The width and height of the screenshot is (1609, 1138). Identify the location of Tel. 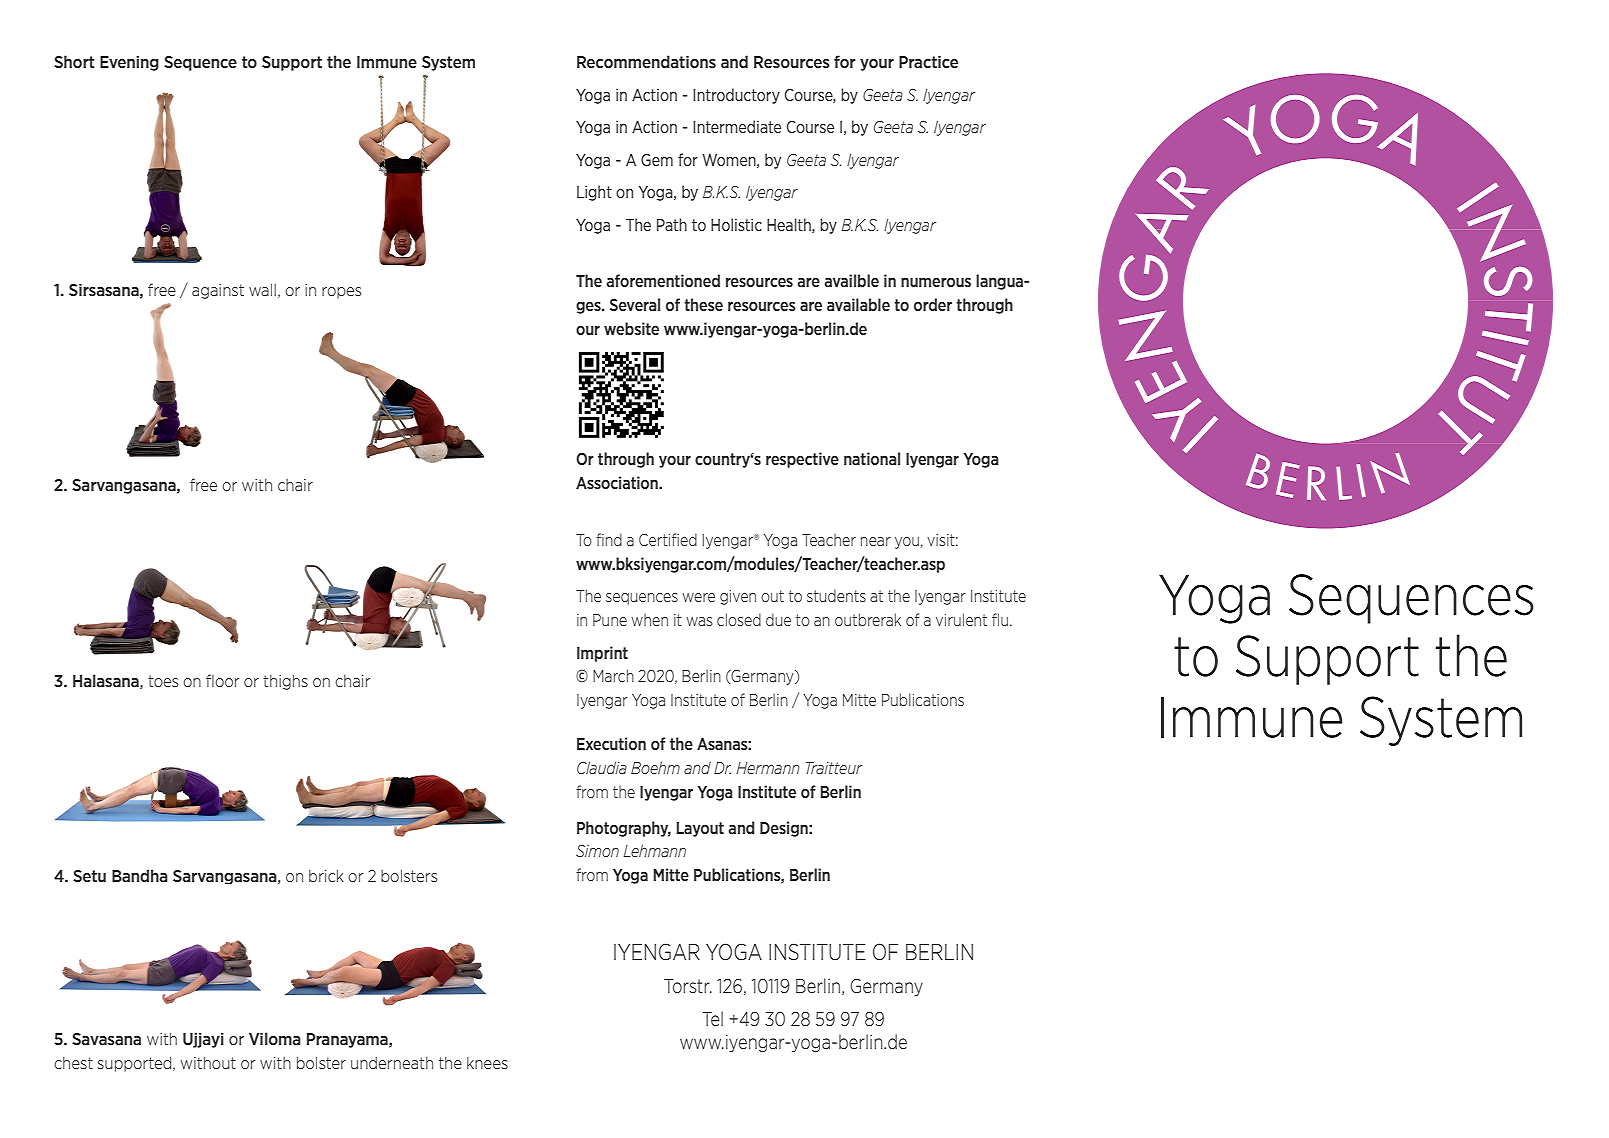
(712, 1018).
